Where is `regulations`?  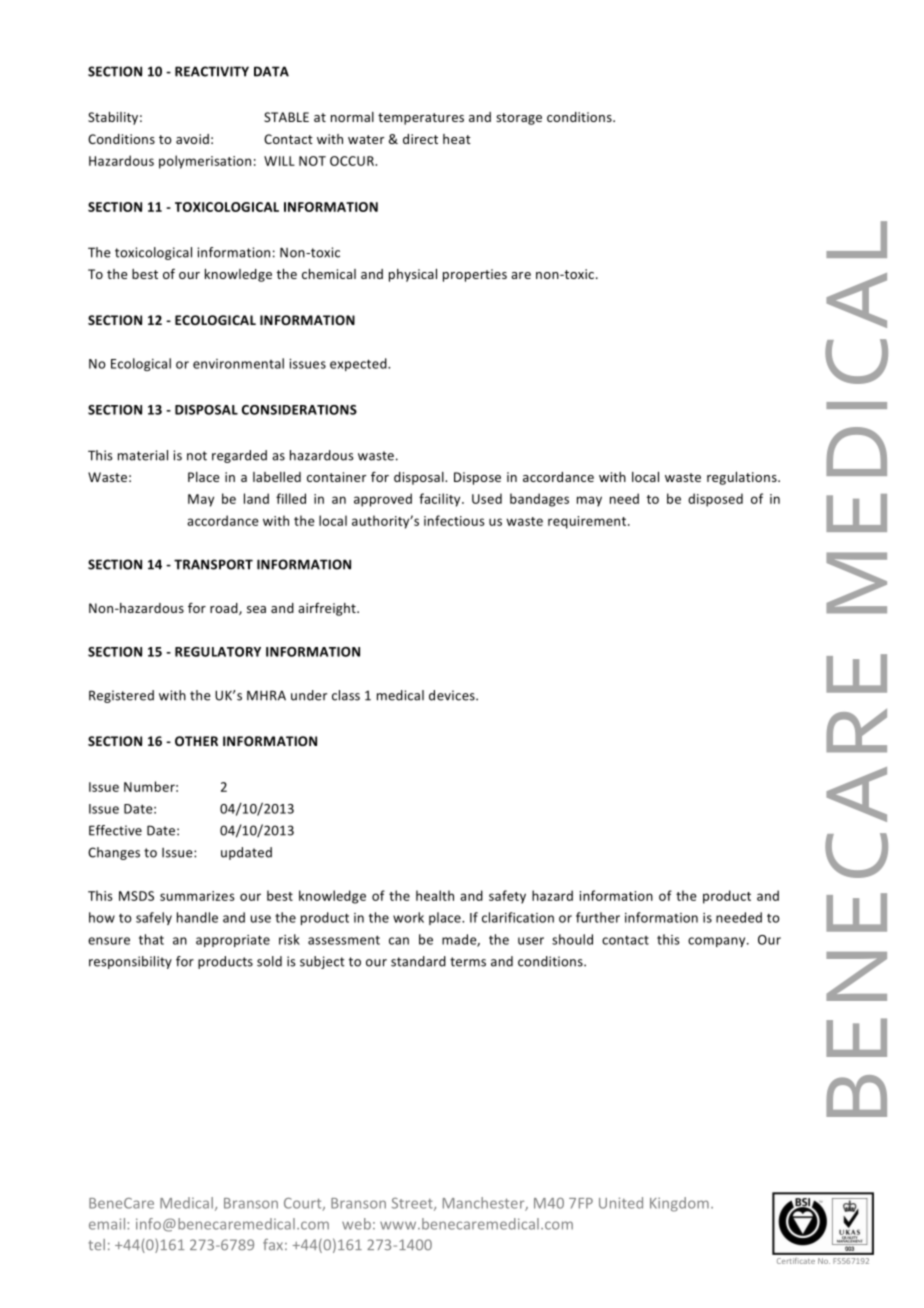
regulations is located at coordinates (743, 478).
